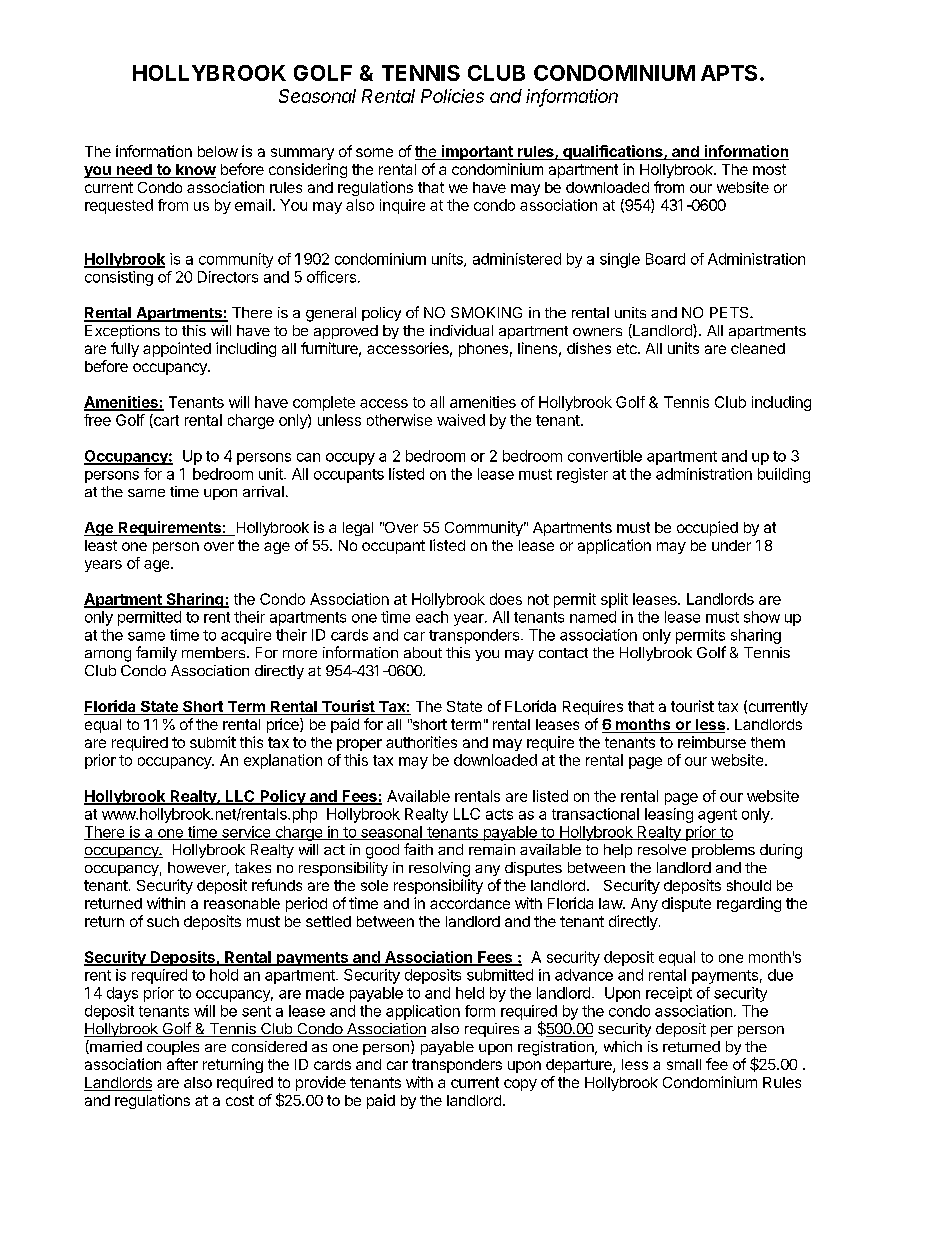  Describe the element at coordinates (182, 1064) in the screenshot. I see `after` at that location.
